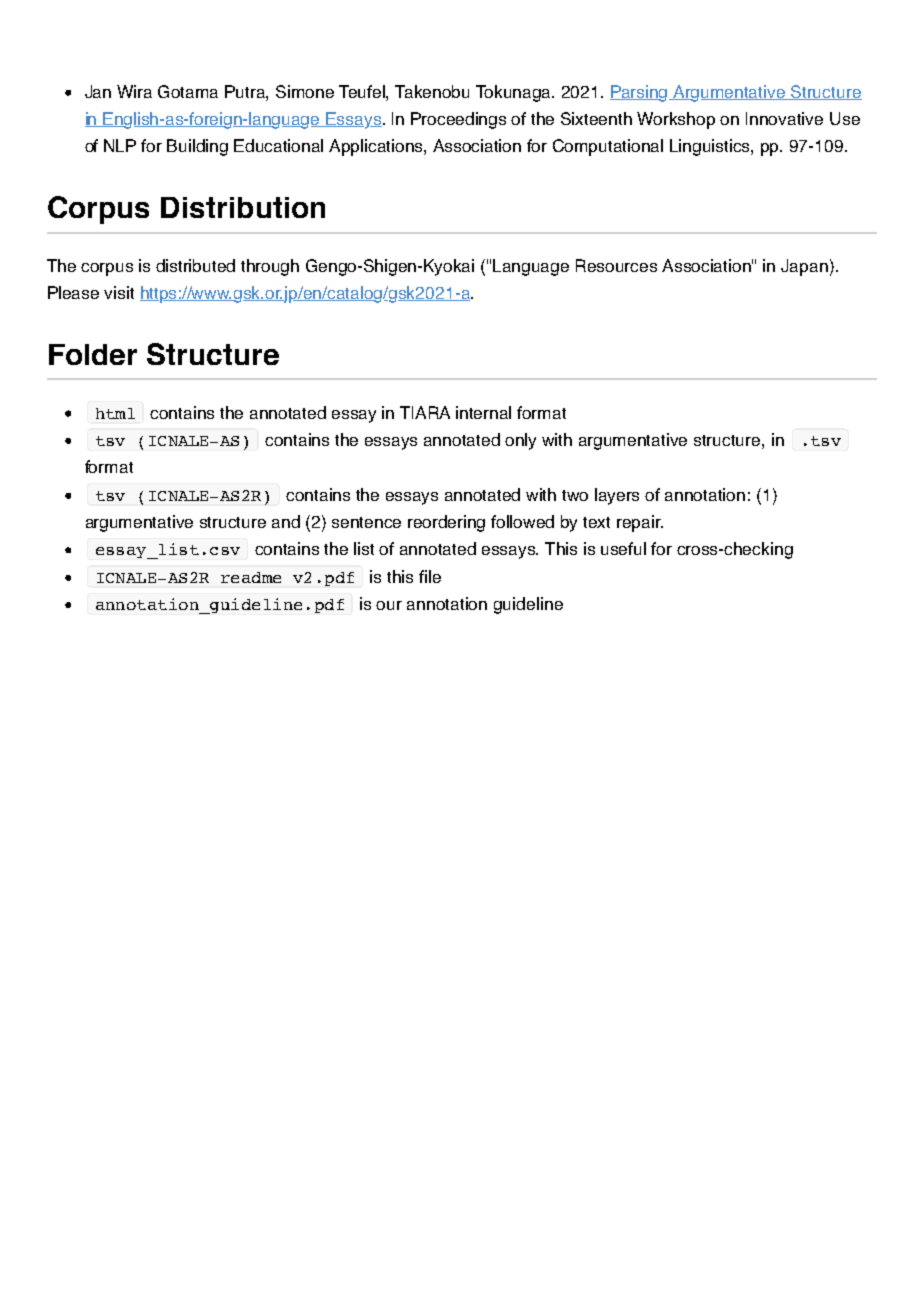  I want to click on Proceedings, so click(458, 120).
